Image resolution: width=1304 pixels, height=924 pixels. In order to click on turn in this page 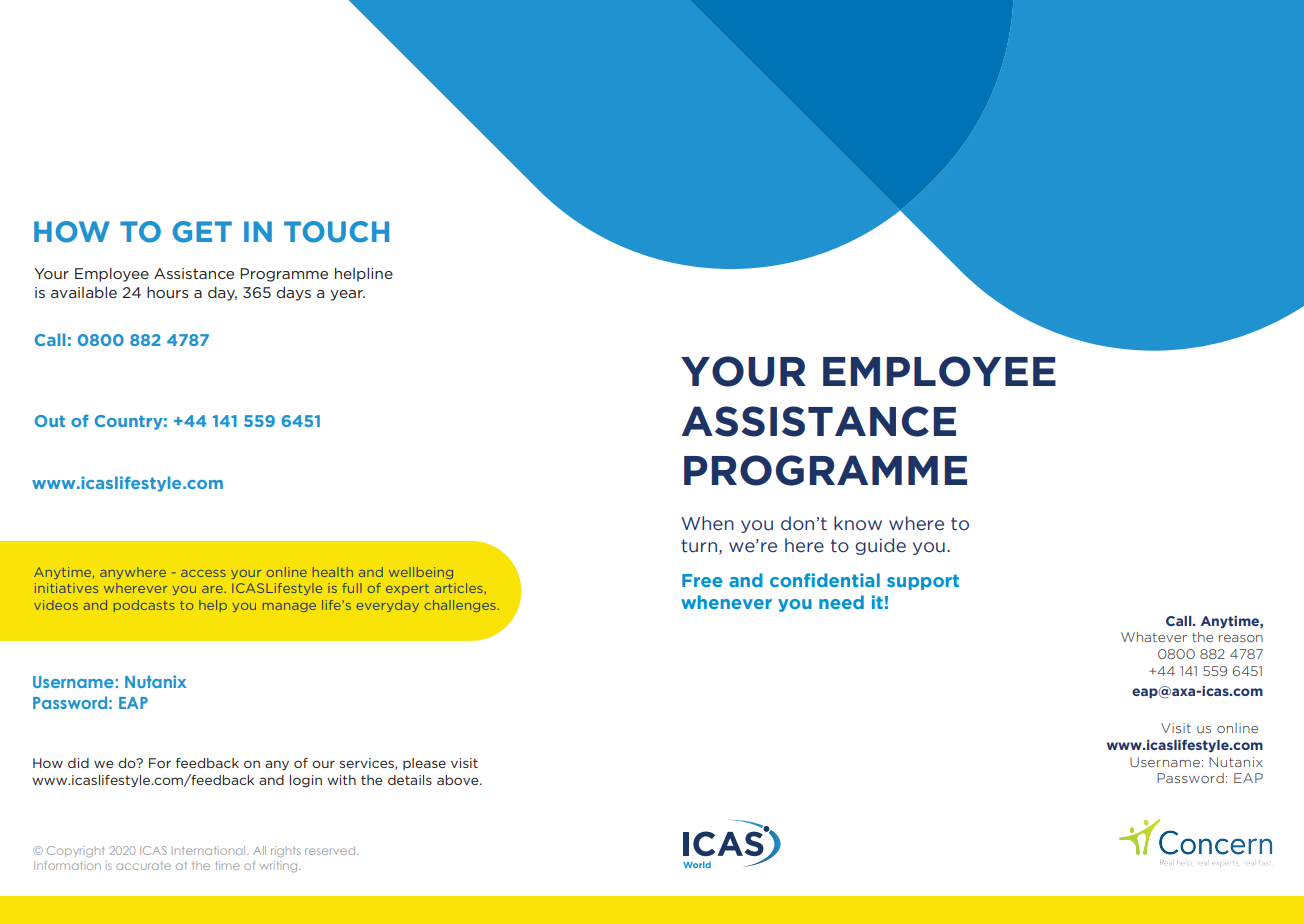, I will do `click(699, 546)`.
